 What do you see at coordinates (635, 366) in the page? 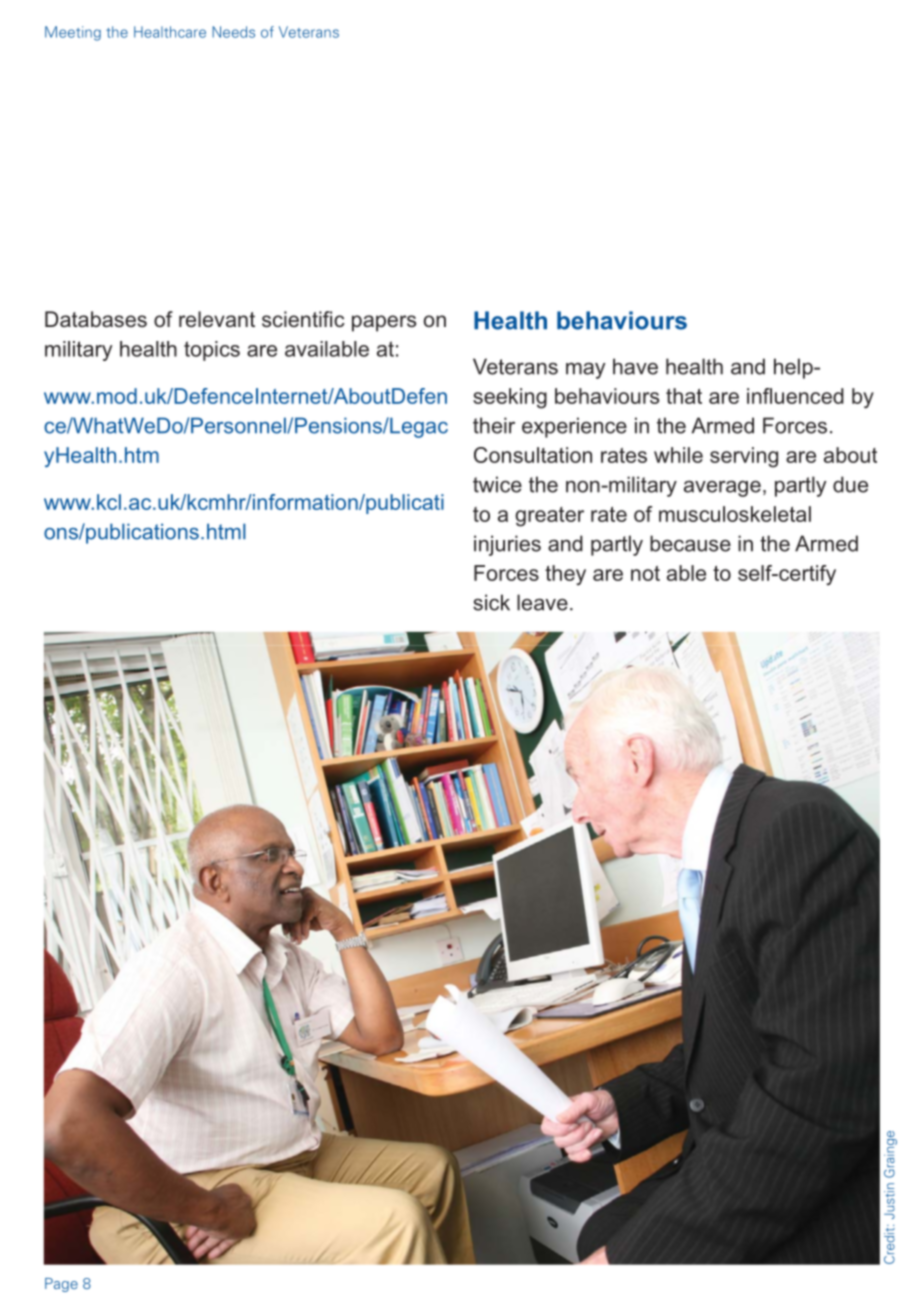
I see `have` at bounding box center [635, 366].
